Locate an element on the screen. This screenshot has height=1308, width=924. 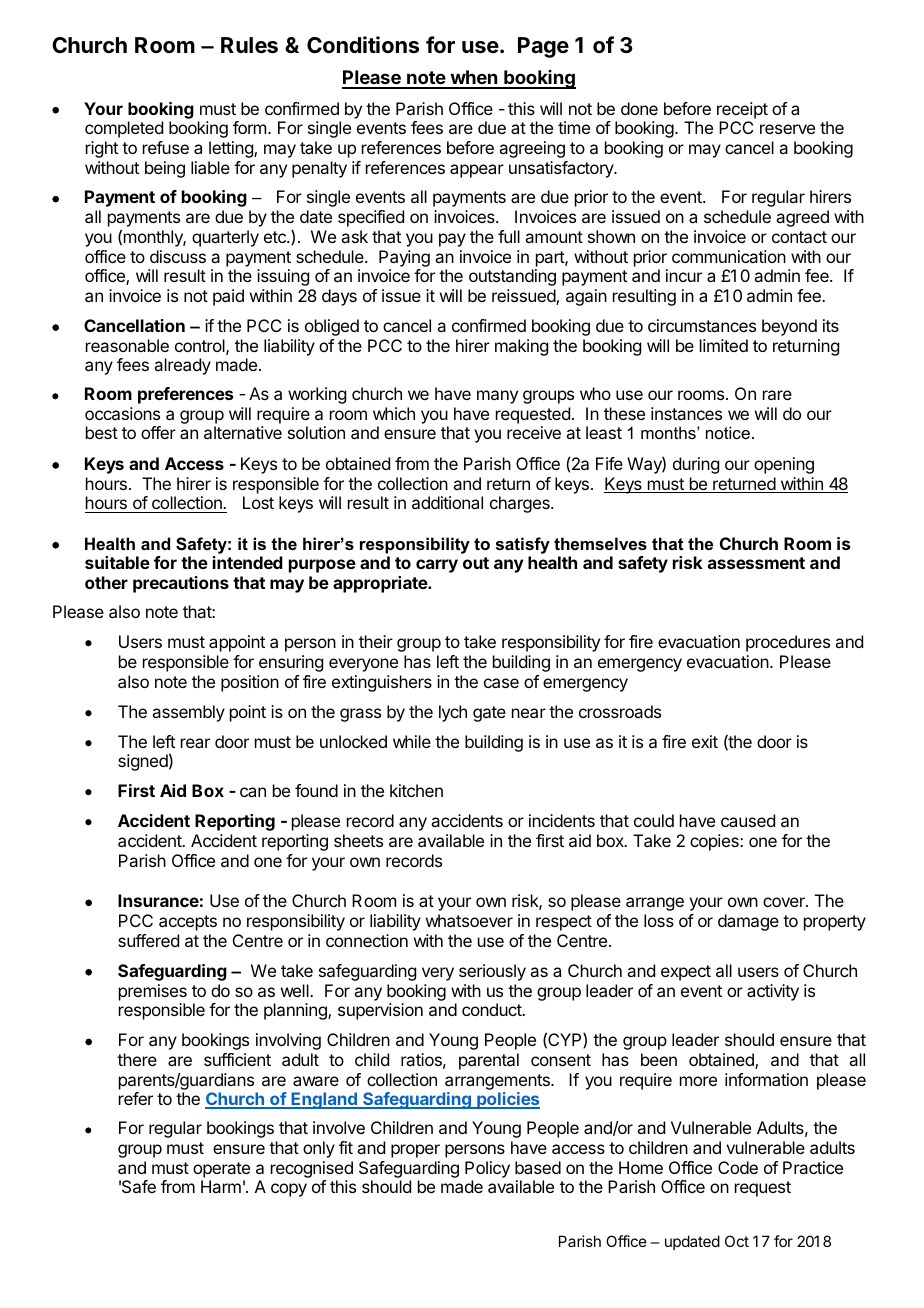
precautions is located at coordinates (181, 584).
